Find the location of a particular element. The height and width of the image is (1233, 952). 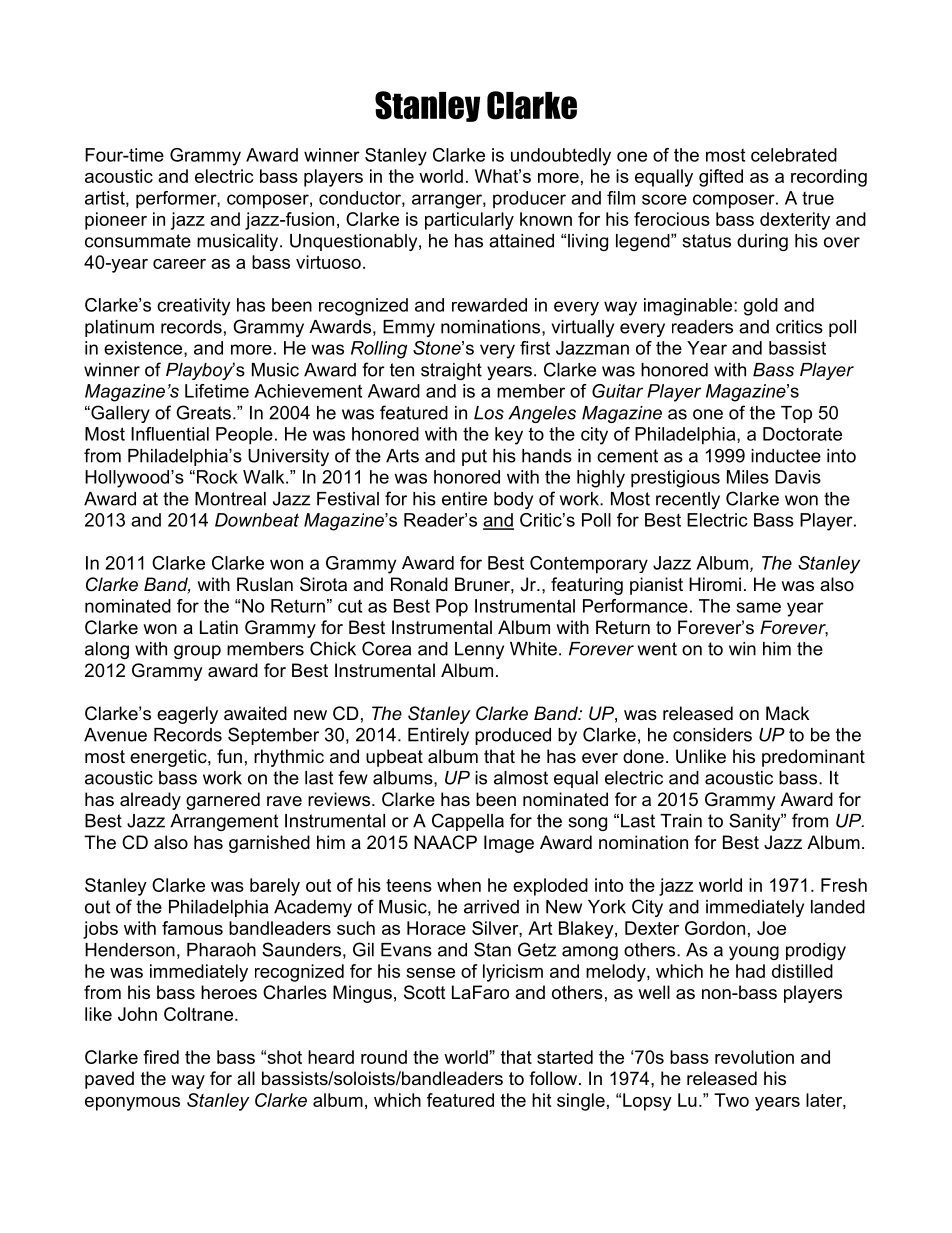

pioneer is located at coordinates (116, 221).
